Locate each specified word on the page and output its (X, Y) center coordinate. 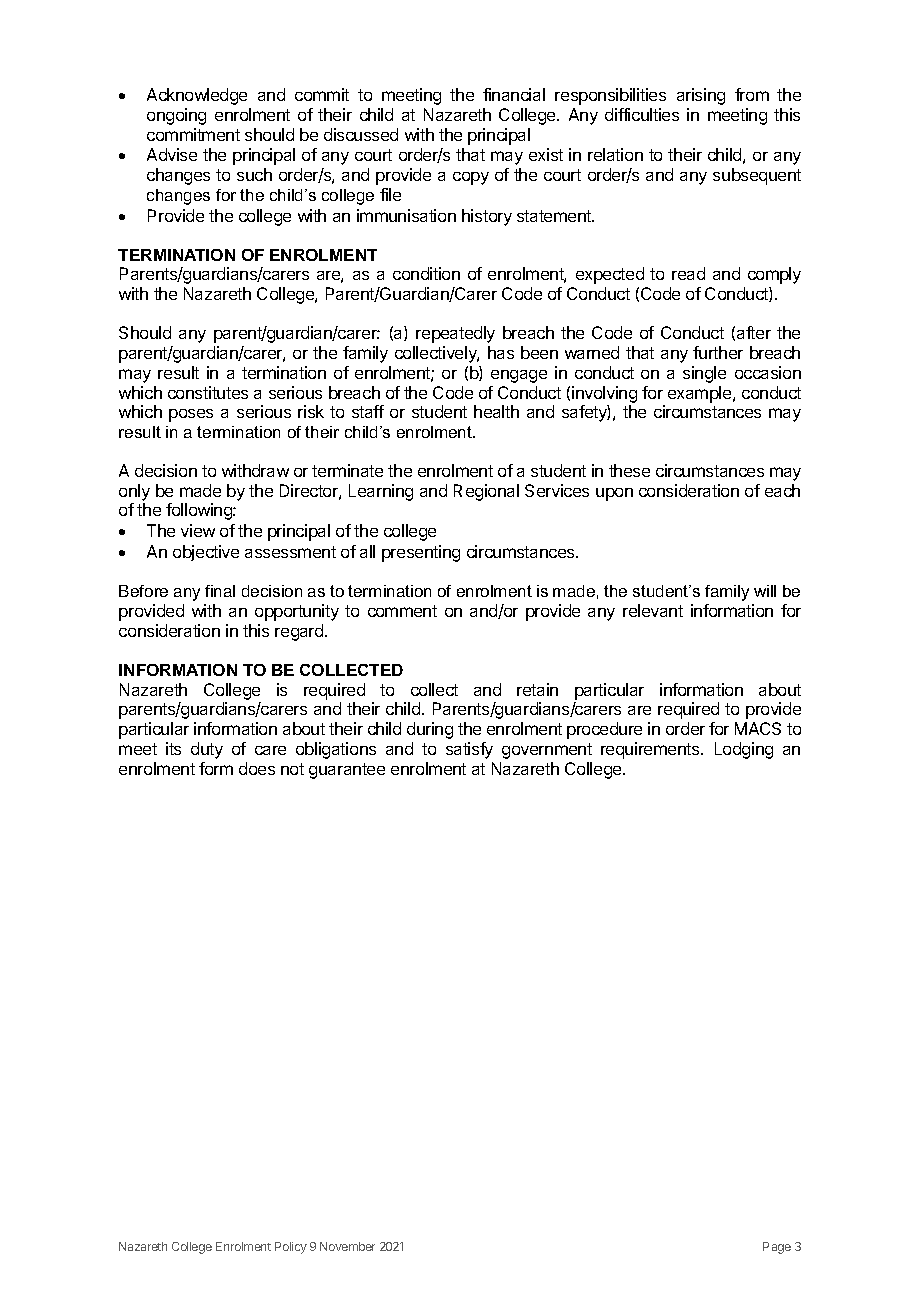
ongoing (176, 116)
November (347, 1246)
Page (777, 1248)
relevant (653, 610)
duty (207, 750)
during (430, 730)
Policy (291, 1248)
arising (701, 96)
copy (471, 178)
